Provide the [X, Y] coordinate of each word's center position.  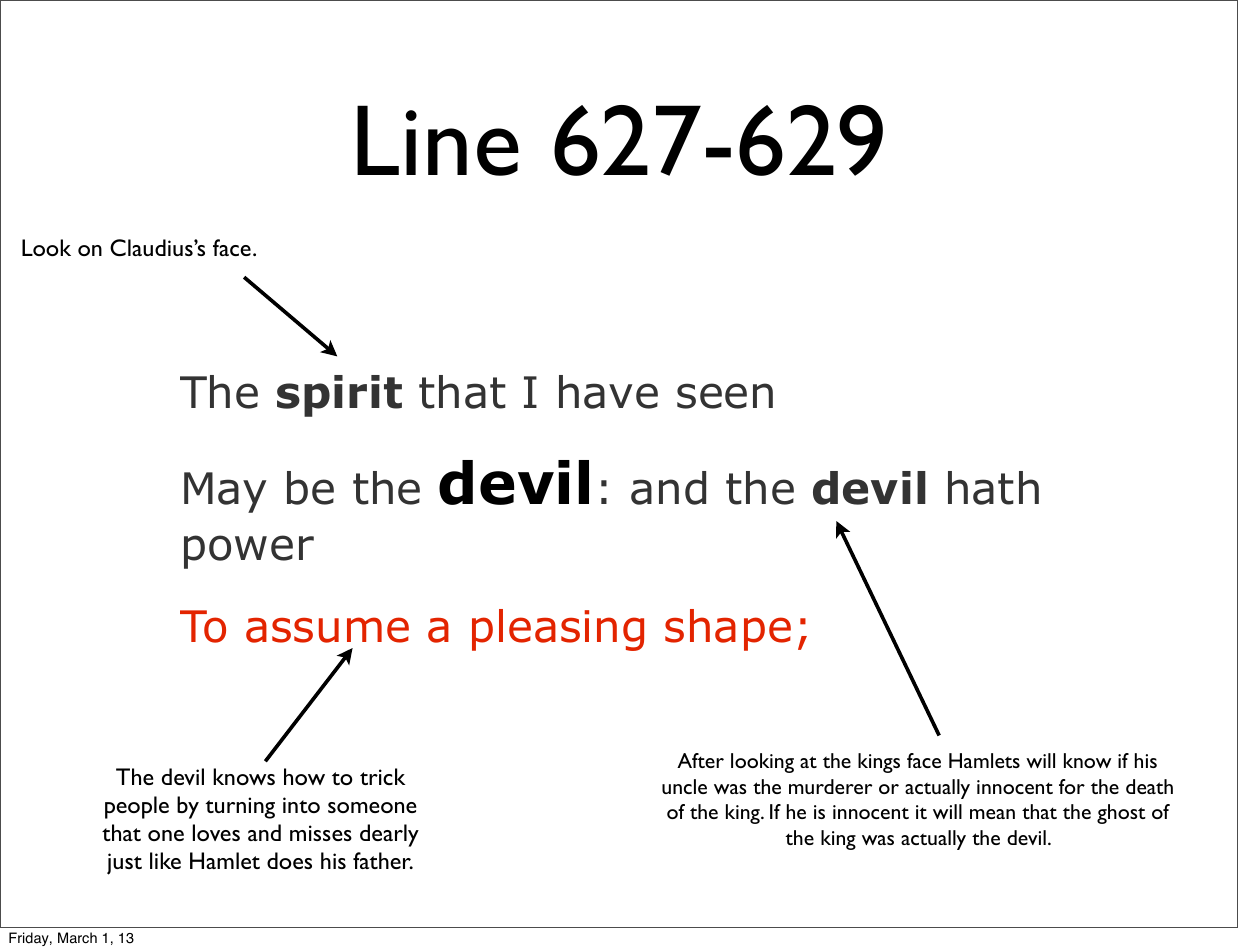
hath [993, 488]
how [304, 776]
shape [728, 630]
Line [438, 140]
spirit [339, 396]
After [700, 760]
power [249, 552]
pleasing [558, 630]
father [383, 860]
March [77, 938]
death [1149, 786]
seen [725, 396]
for [1072, 786]
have [608, 392]
